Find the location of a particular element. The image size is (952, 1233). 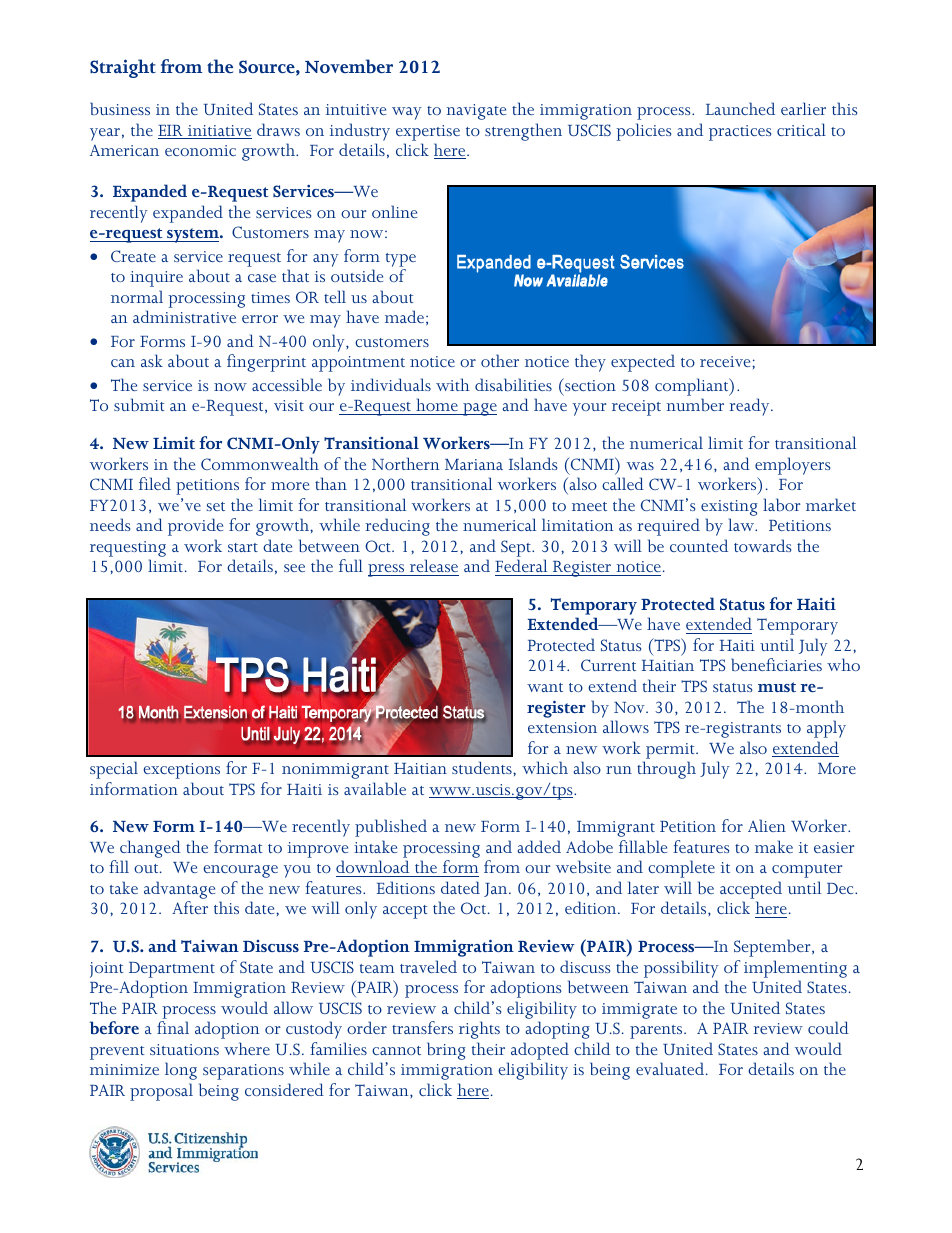

navigate is located at coordinates (476, 112).
